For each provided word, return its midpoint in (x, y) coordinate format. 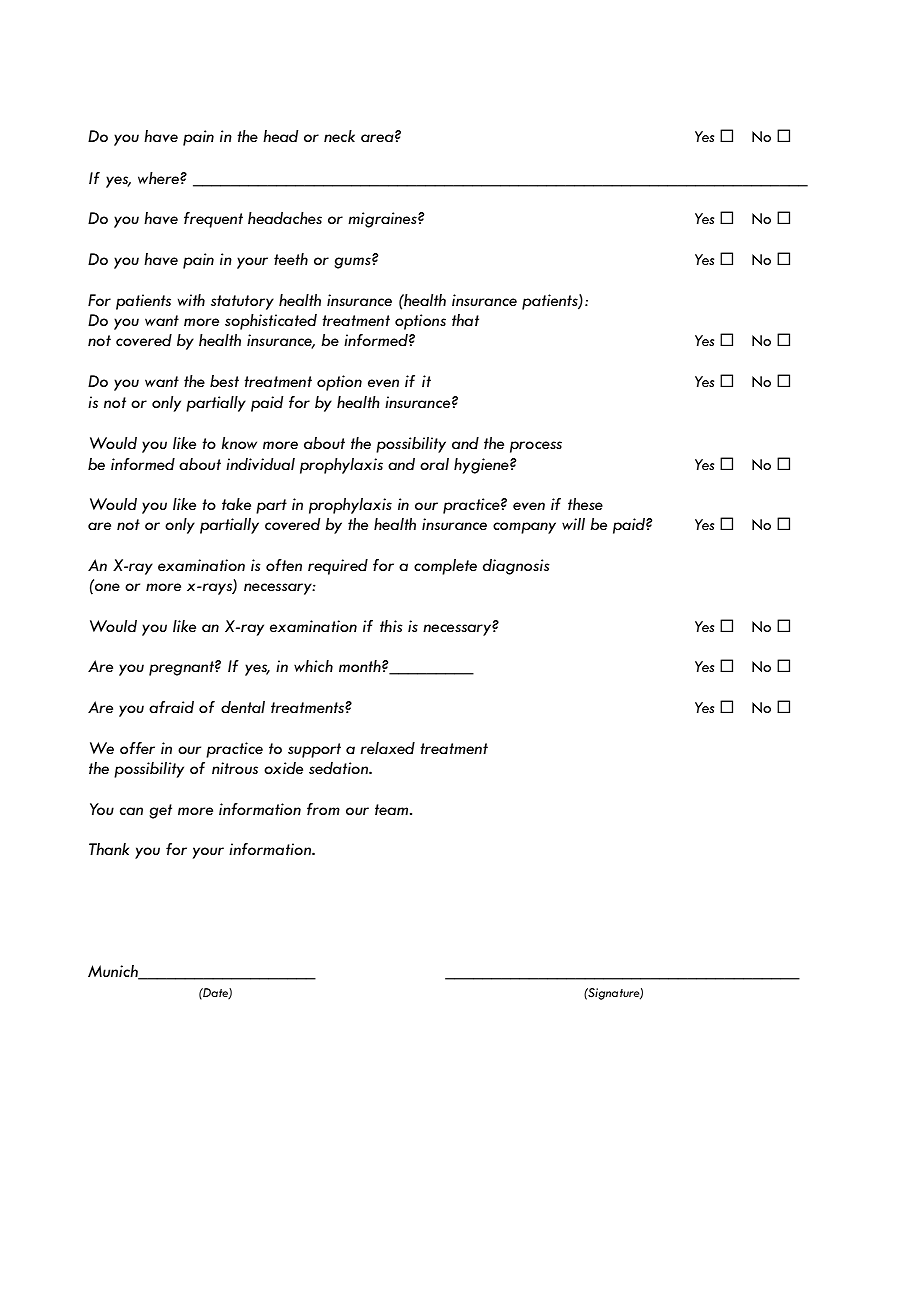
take (236, 504)
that (465, 320)
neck (339, 136)
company (524, 528)
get (160, 811)
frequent (213, 220)
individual (260, 464)
